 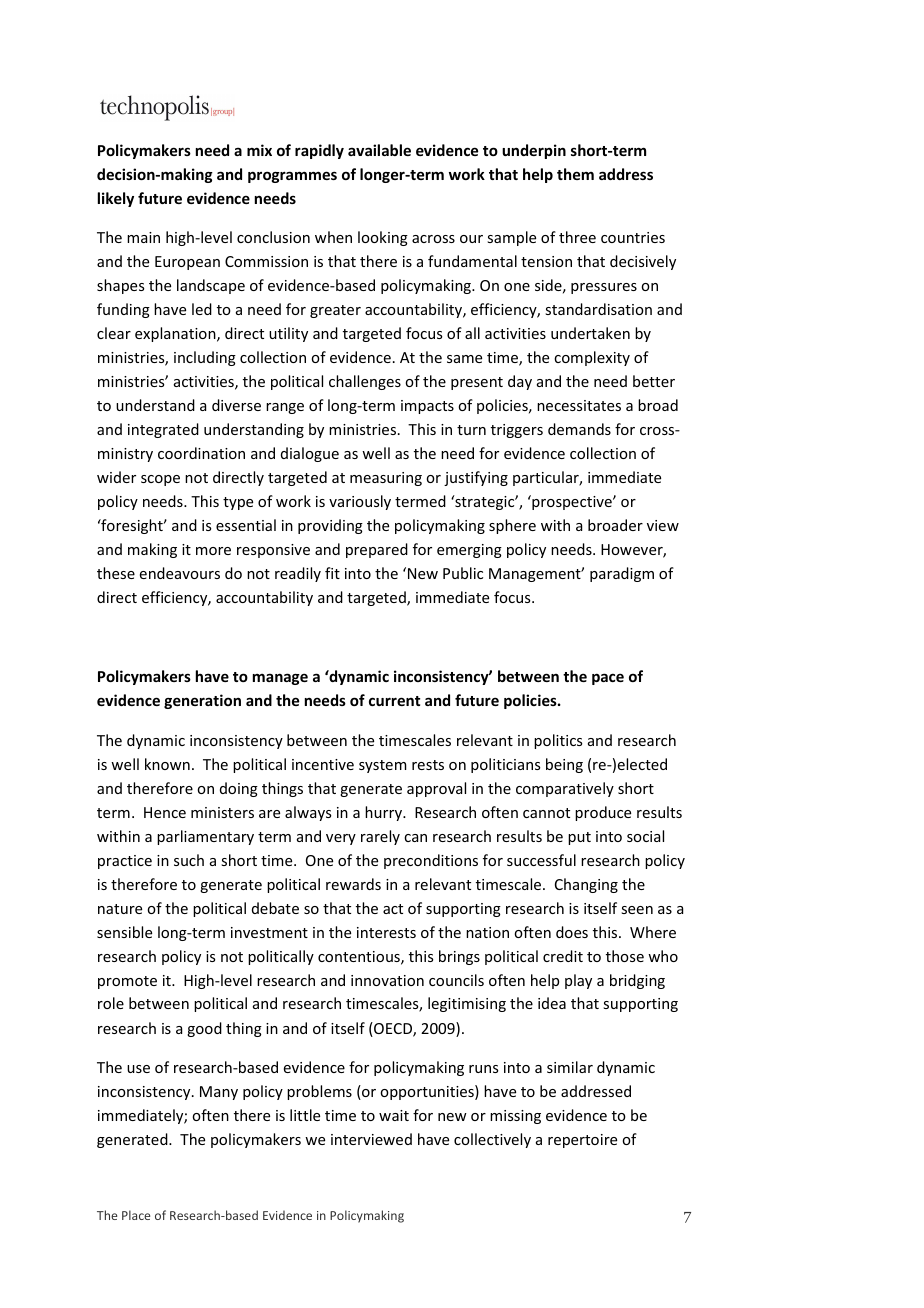 What do you see at coordinates (394, 1115) in the screenshot?
I see `wait` at bounding box center [394, 1115].
